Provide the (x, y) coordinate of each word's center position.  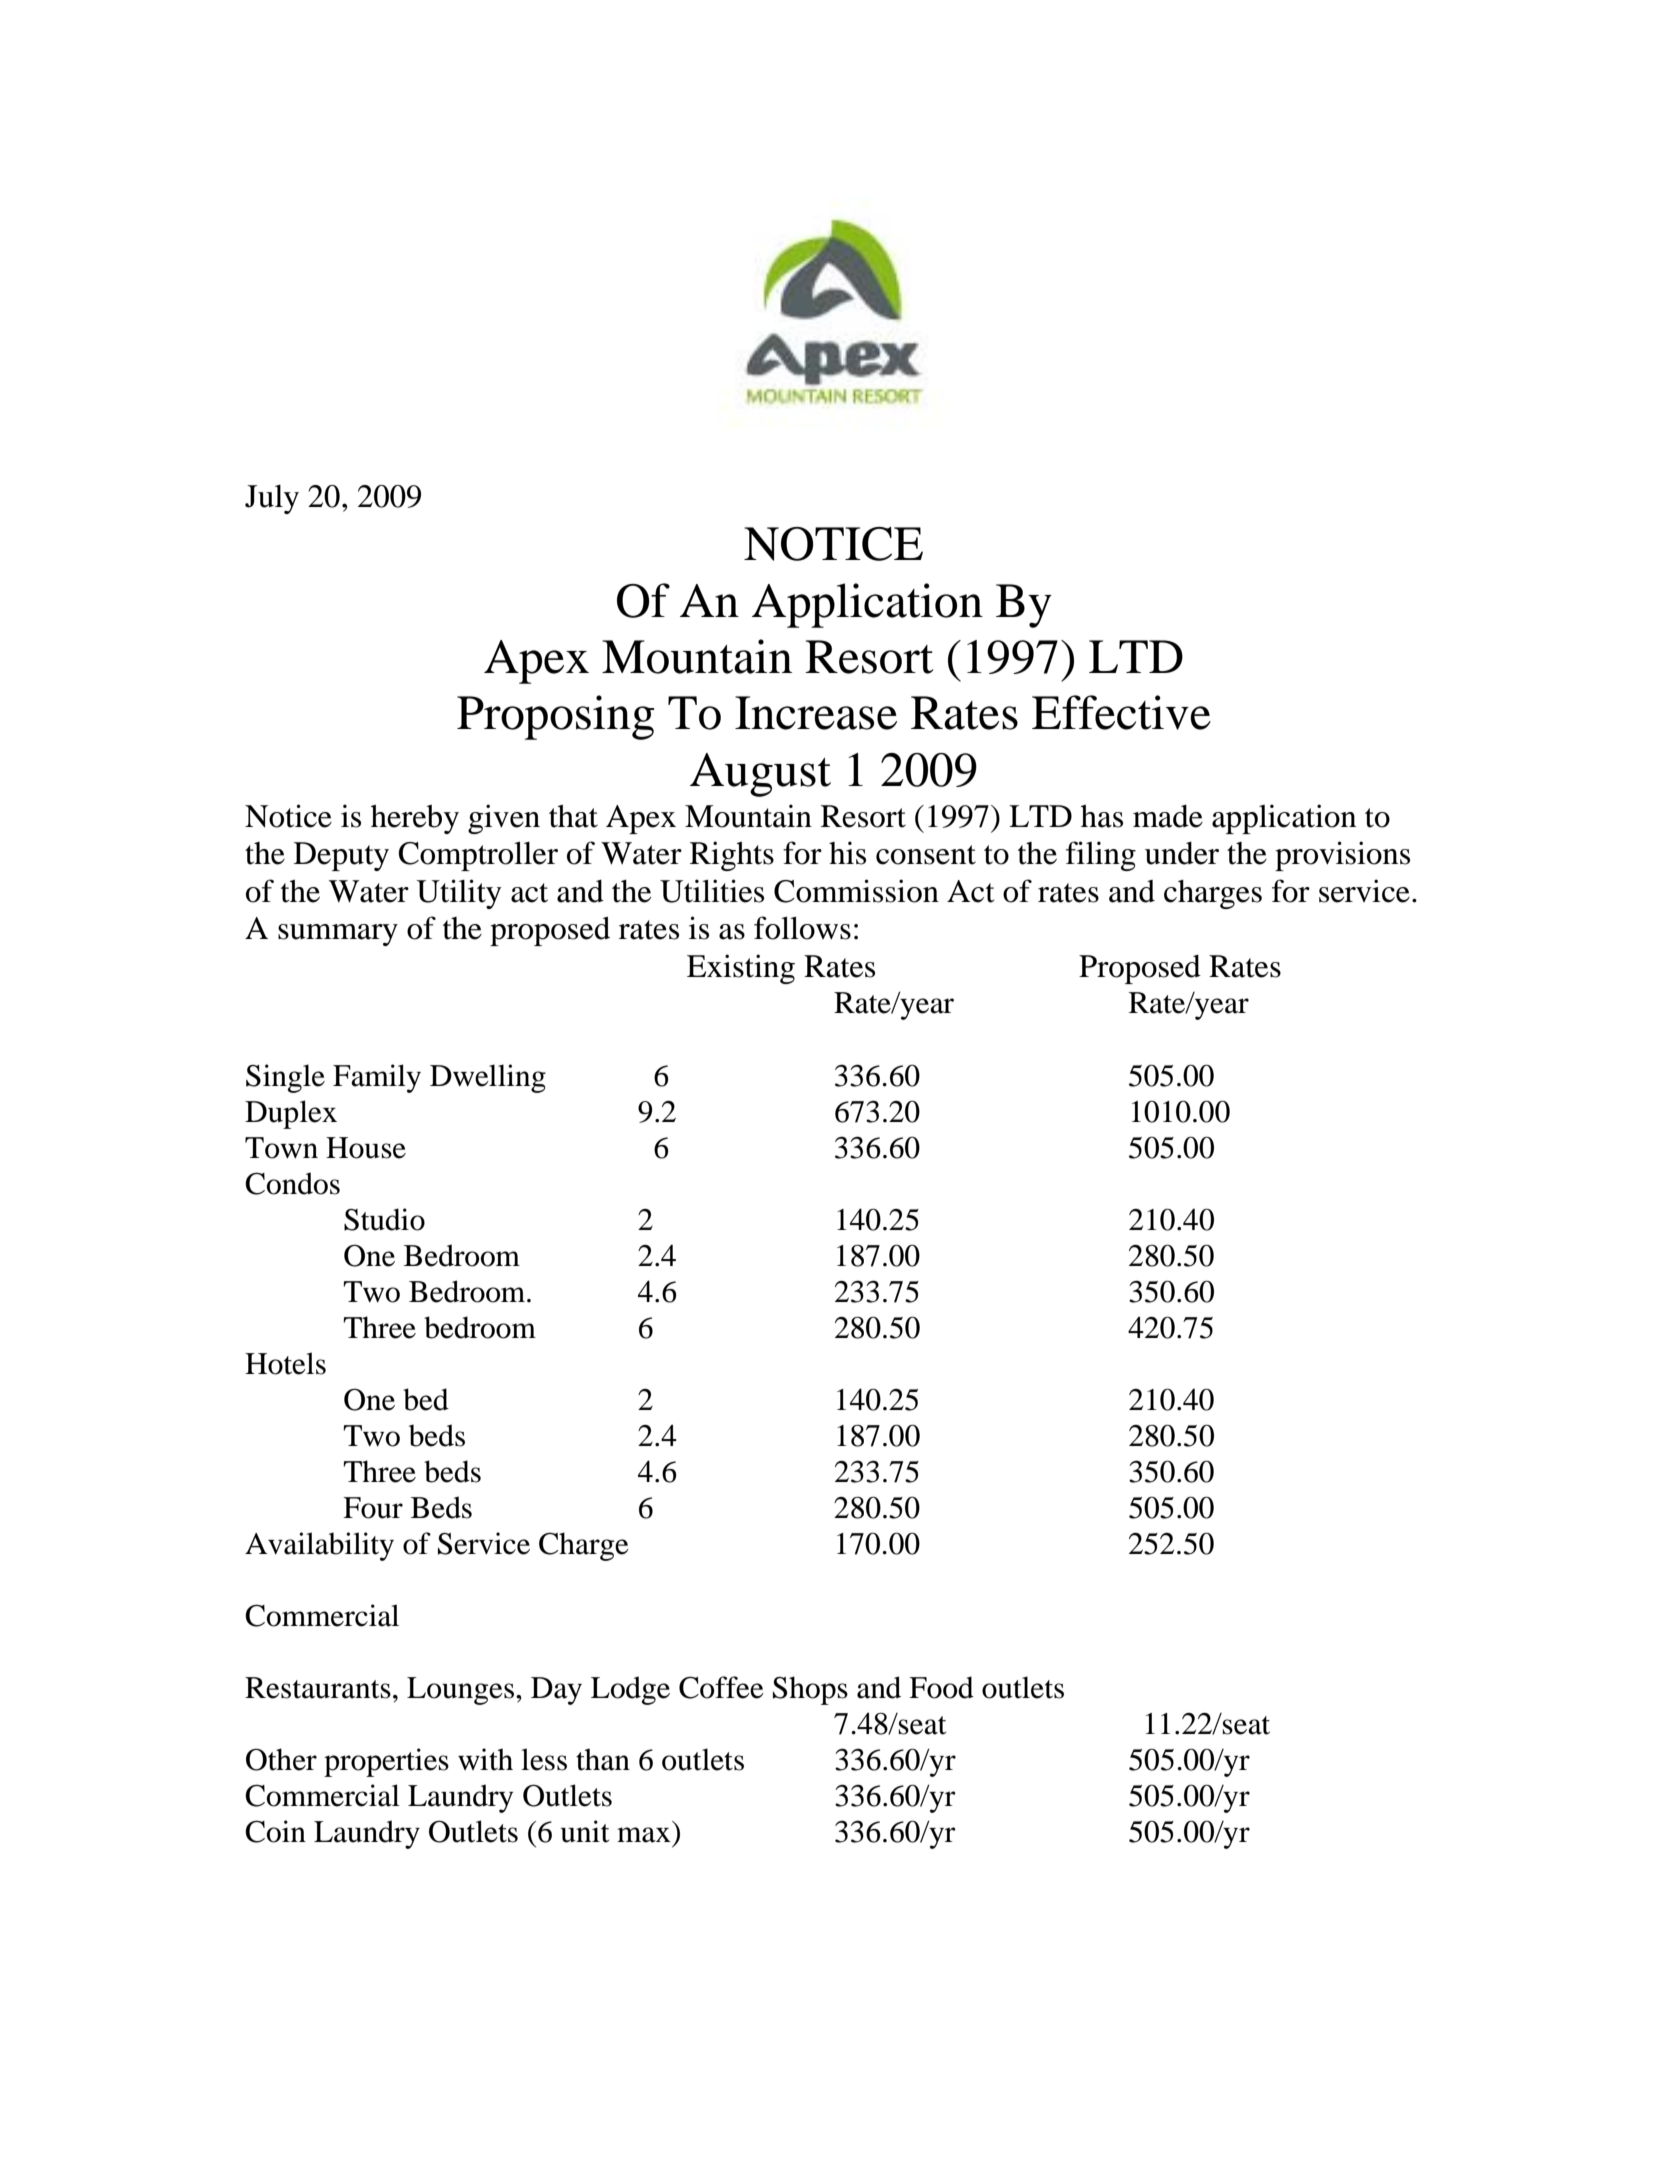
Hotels (285, 1363)
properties (386, 1762)
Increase (816, 713)
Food (941, 1687)
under (1182, 853)
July (272, 499)
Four (373, 1508)
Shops (810, 1690)
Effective (1121, 712)
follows (802, 928)
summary (338, 935)
